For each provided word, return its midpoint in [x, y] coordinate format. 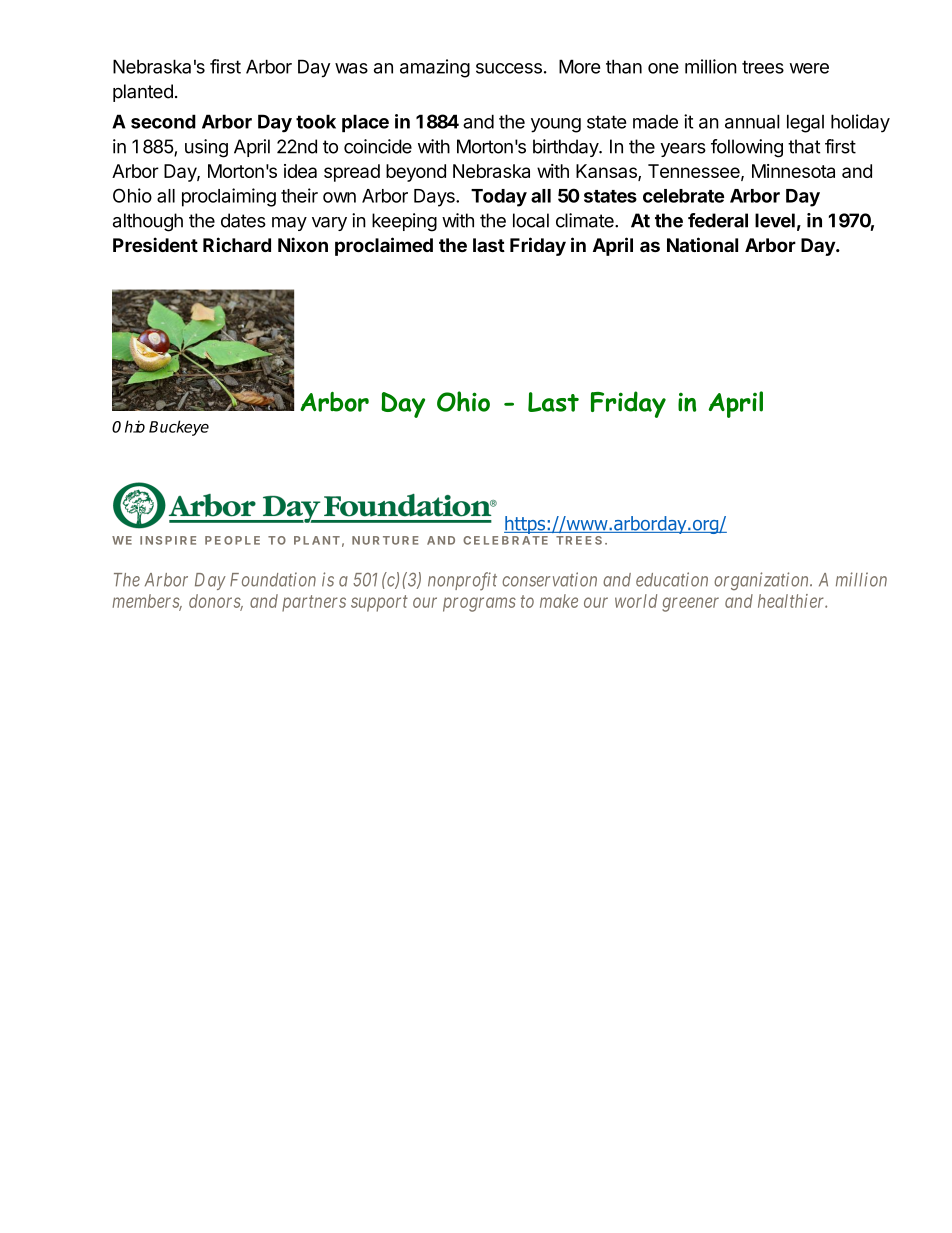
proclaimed [384, 246]
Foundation [273, 579]
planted [143, 93]
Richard [237, 244]
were [809, 68]
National [702, 244]
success [509, 68]
